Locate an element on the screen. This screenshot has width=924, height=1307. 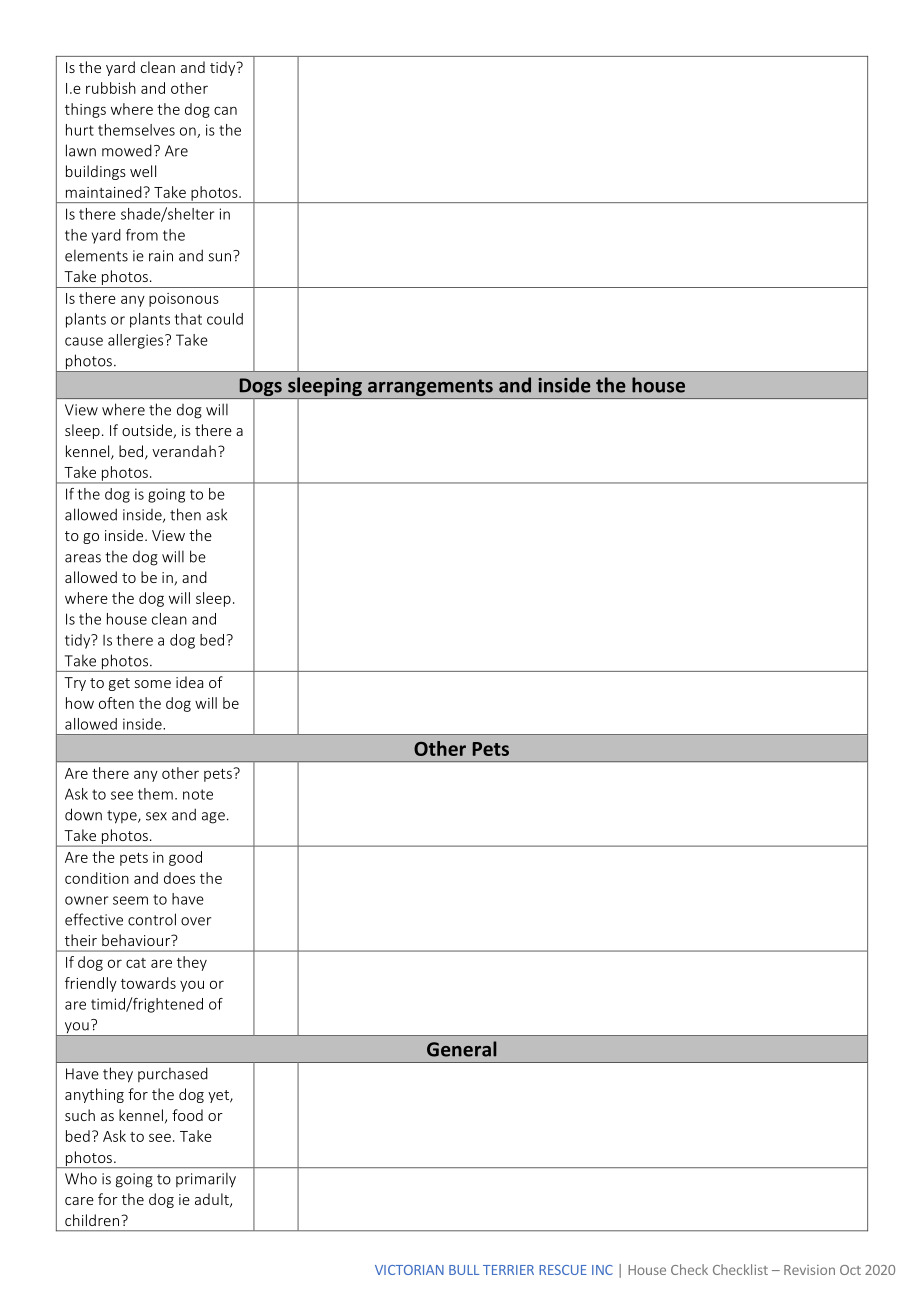
can is located at coordinates (225, 110).
